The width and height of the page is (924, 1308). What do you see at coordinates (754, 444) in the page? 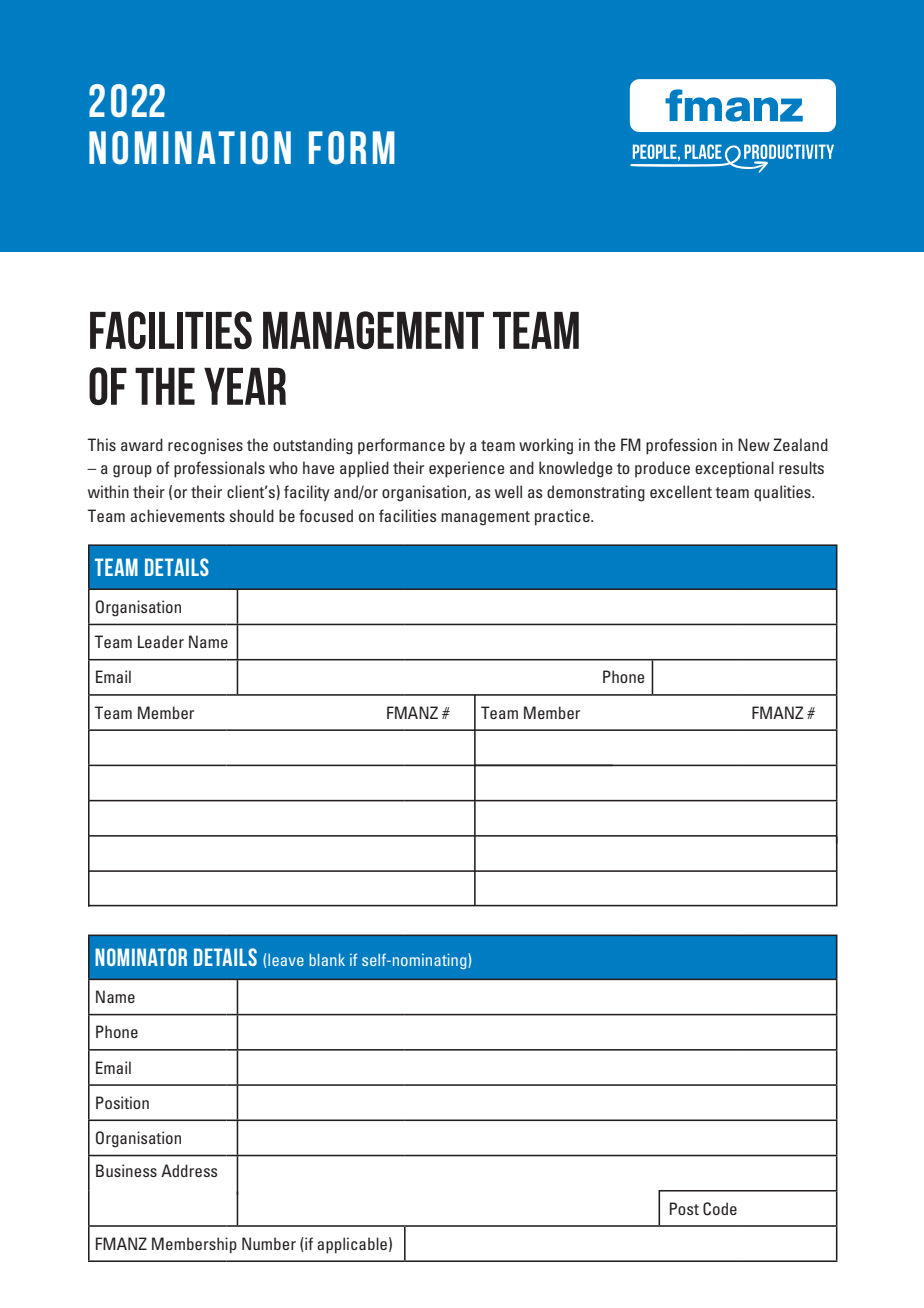
I see `New` at bounding box center [754, 444].
